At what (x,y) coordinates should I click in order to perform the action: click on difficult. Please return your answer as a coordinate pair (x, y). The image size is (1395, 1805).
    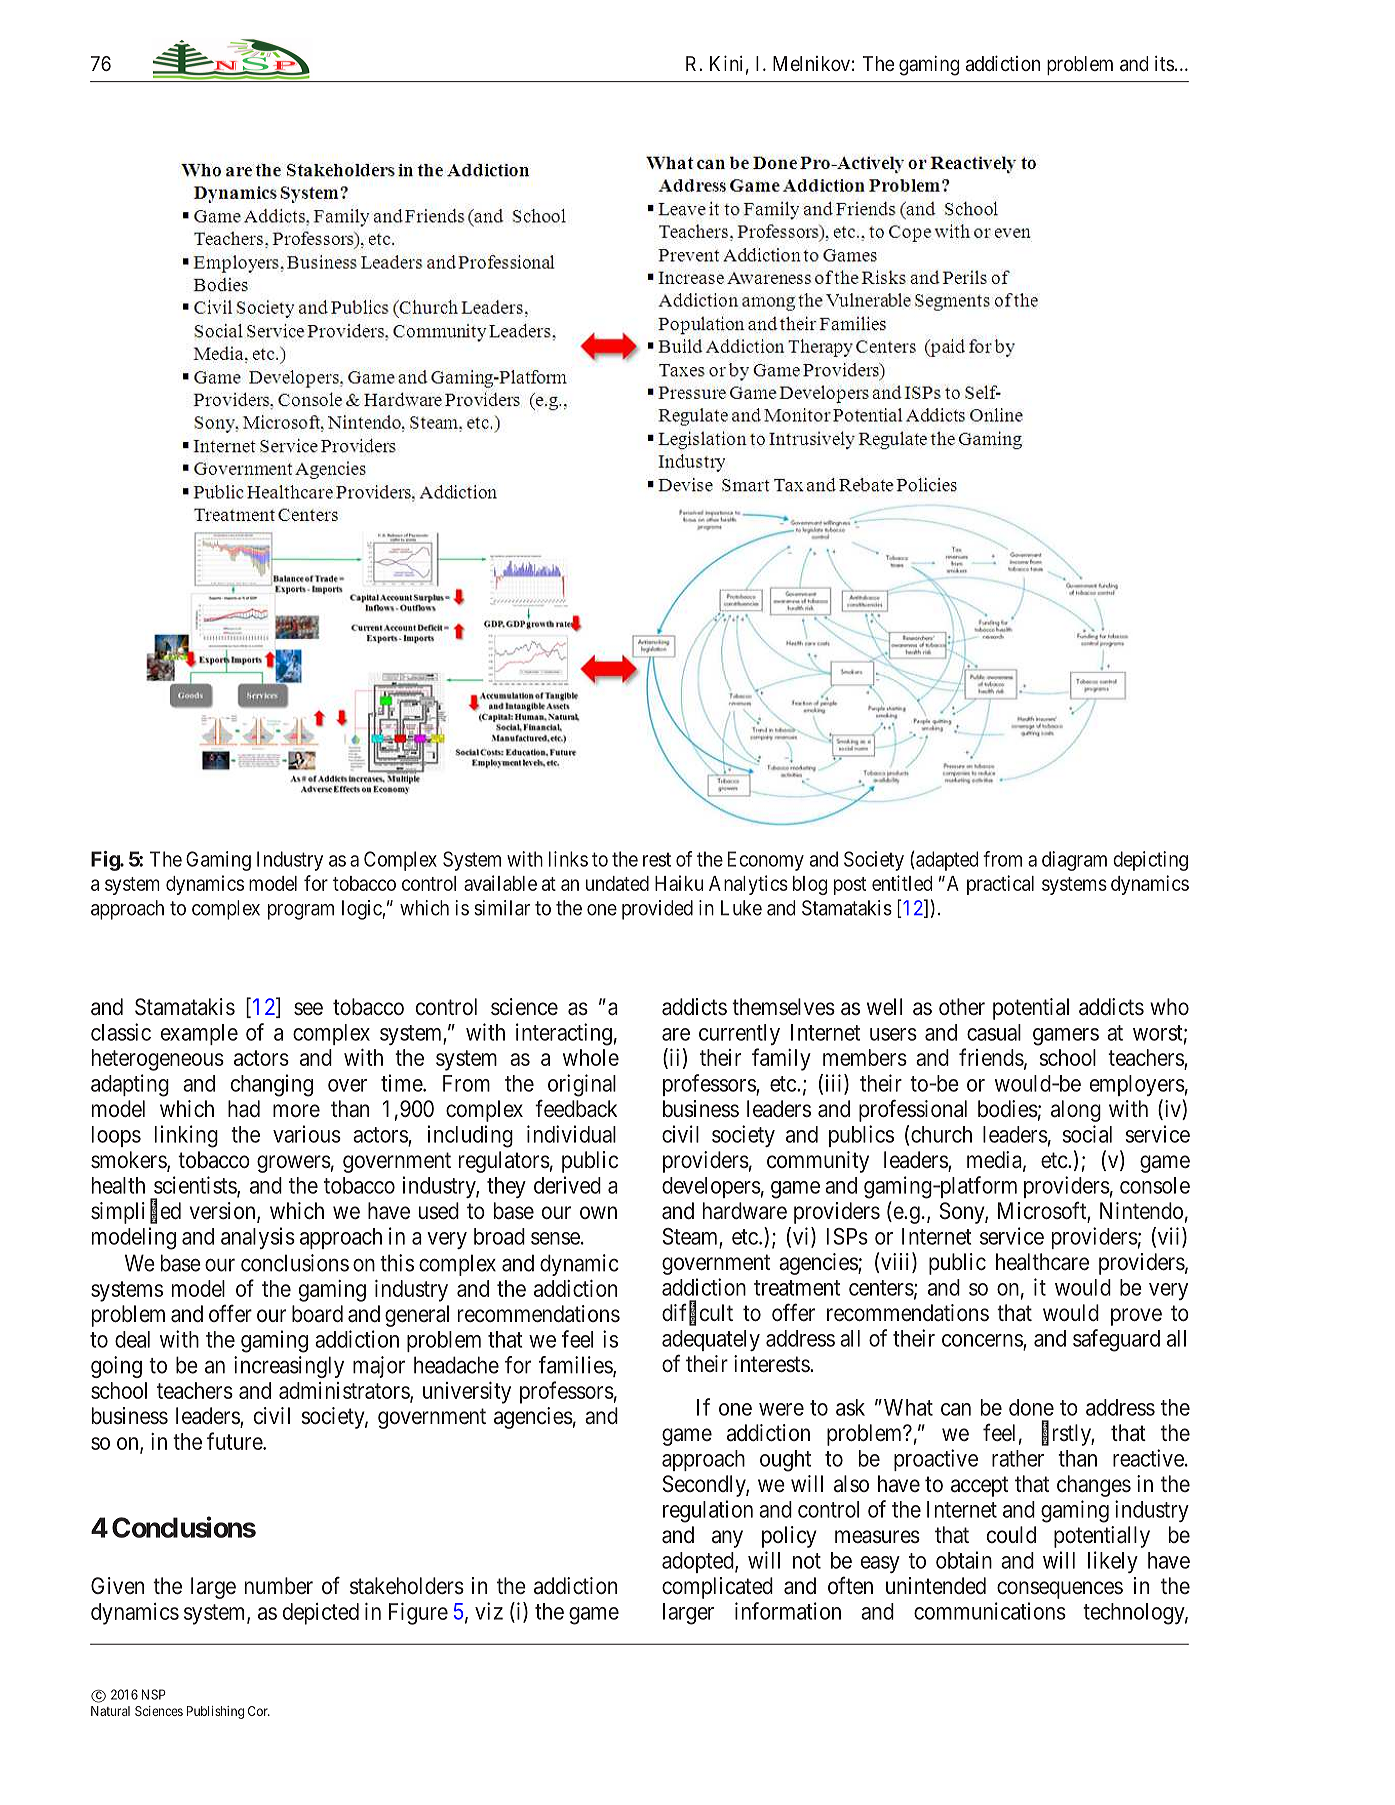
    Looking at the image, I should click on (697, 1313).
